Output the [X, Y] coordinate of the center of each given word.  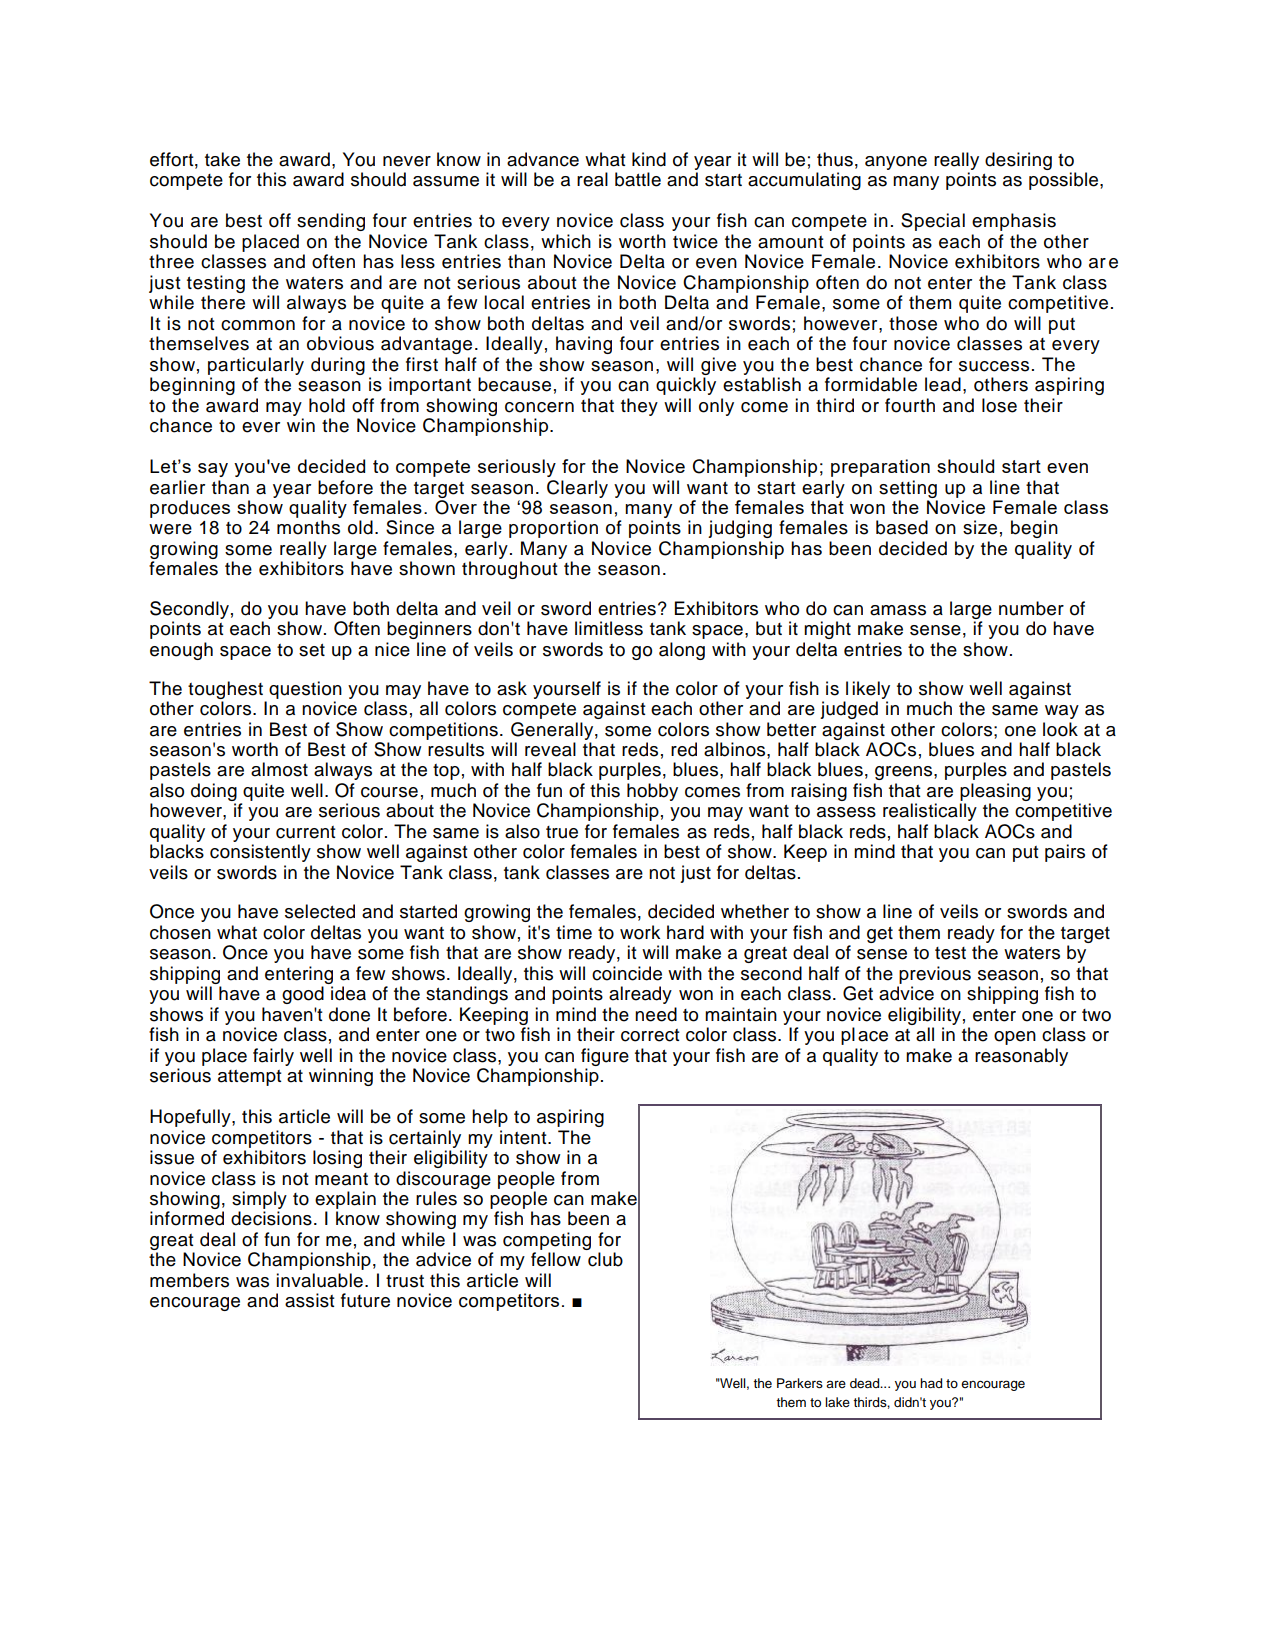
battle [638, 179]
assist [310, 1300]
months [308, 527]
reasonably [1021, 1057]
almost [279, 769]
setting [908, 489]
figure [605, 1057]
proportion [553, 529]
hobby [652, 792]
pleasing [995, 792]
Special [933, 222]
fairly [273, 1057]
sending [331, 222]
